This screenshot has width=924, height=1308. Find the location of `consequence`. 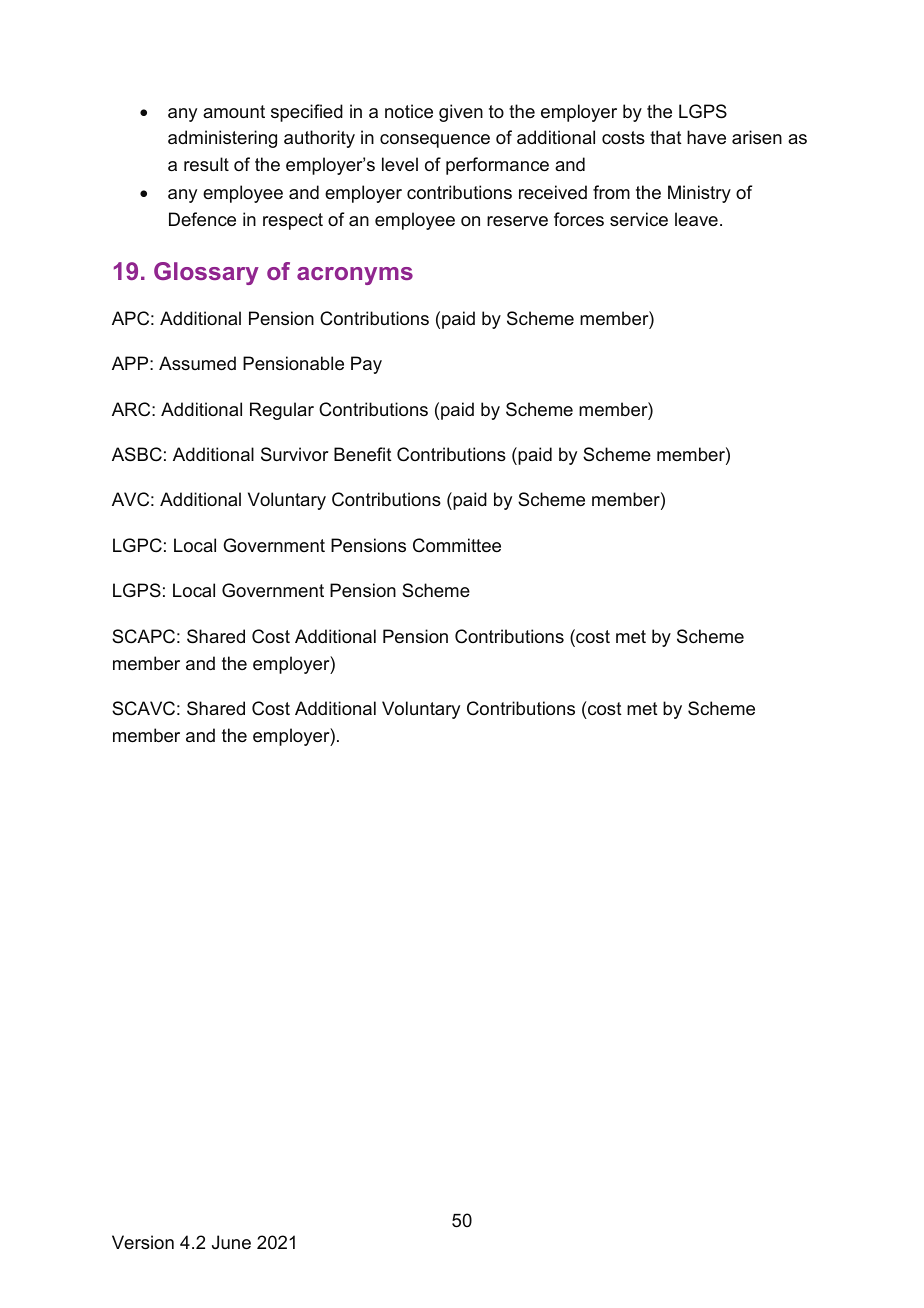

consequence is located at coordinates (435, 141).
